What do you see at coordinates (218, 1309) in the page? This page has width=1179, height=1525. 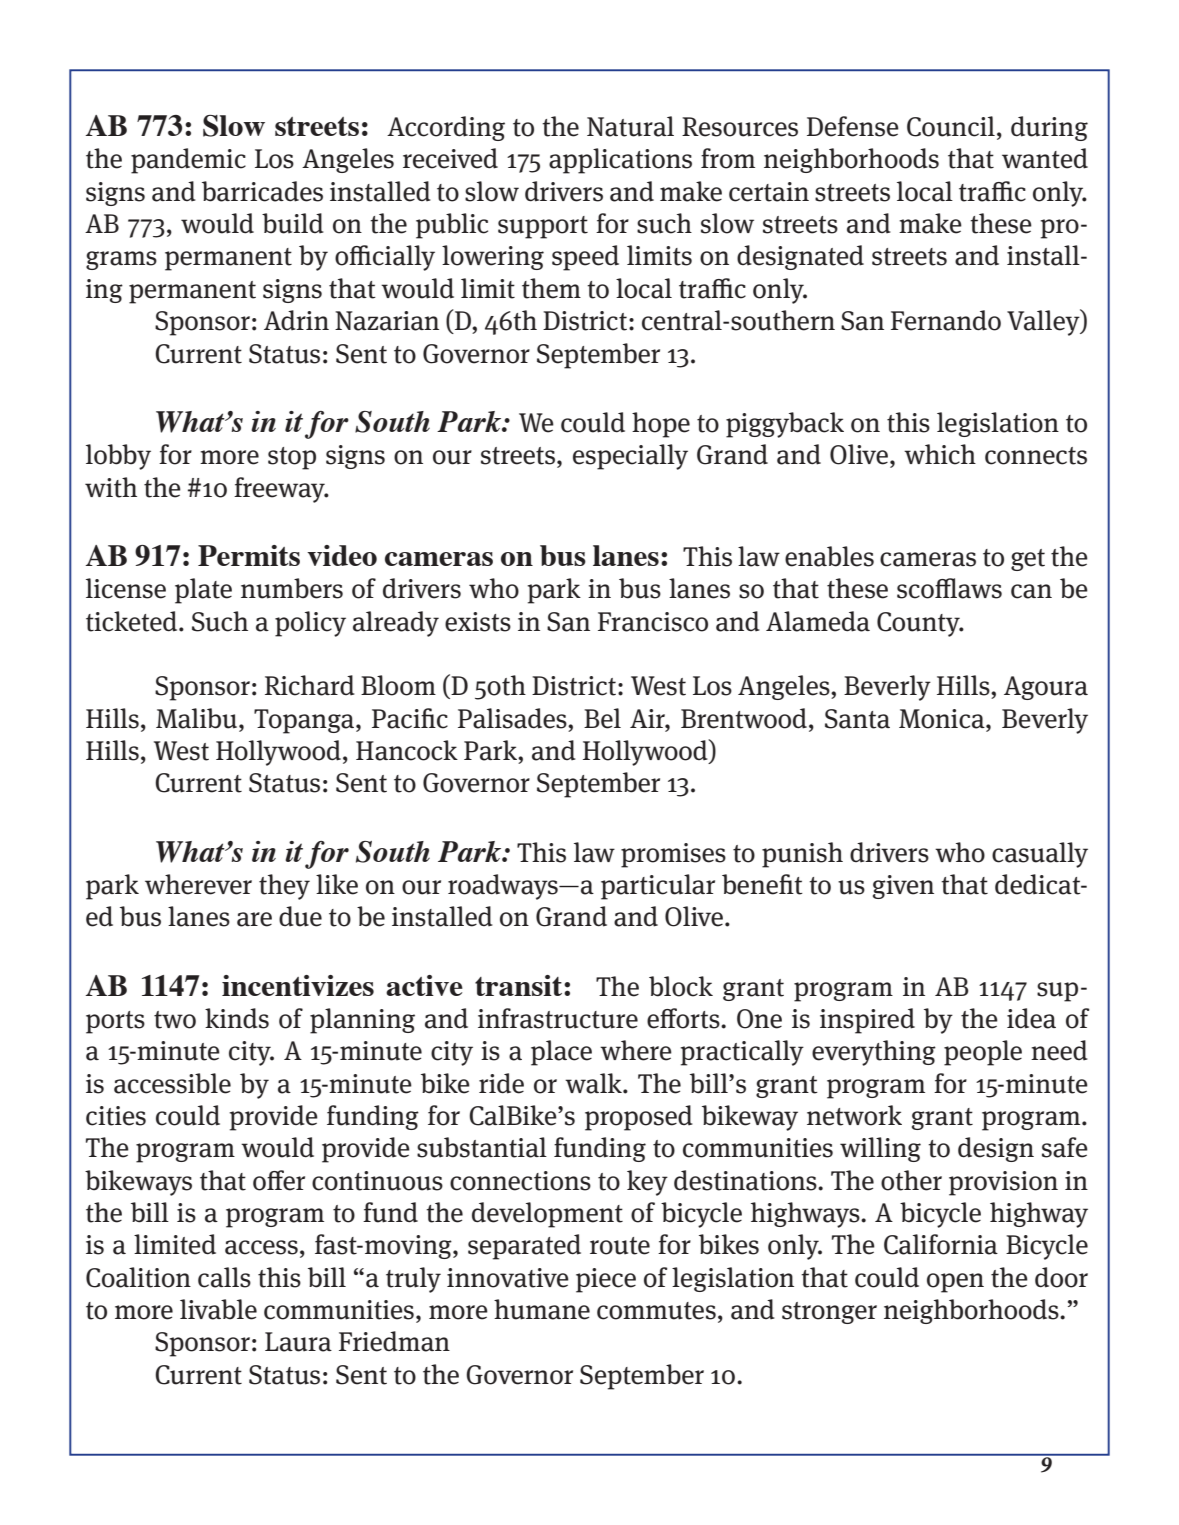 I see `livable` at bounding box center [218, 1309].
